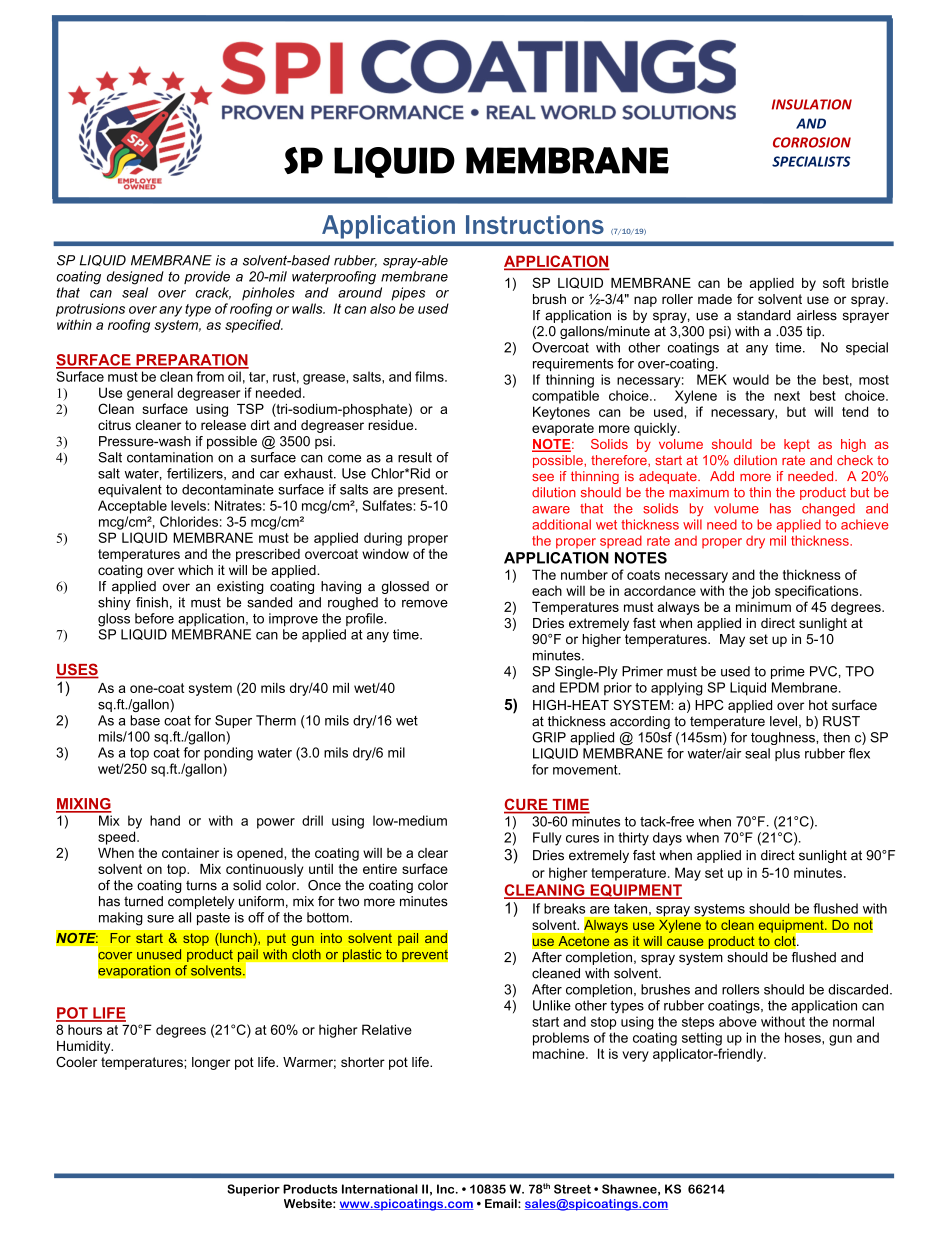 This screenshot has height=1233, width=952. What do you see at coordinates (804, 1037) in the screenshot?
I see `hoses` at bounding box center [804, 1037].
